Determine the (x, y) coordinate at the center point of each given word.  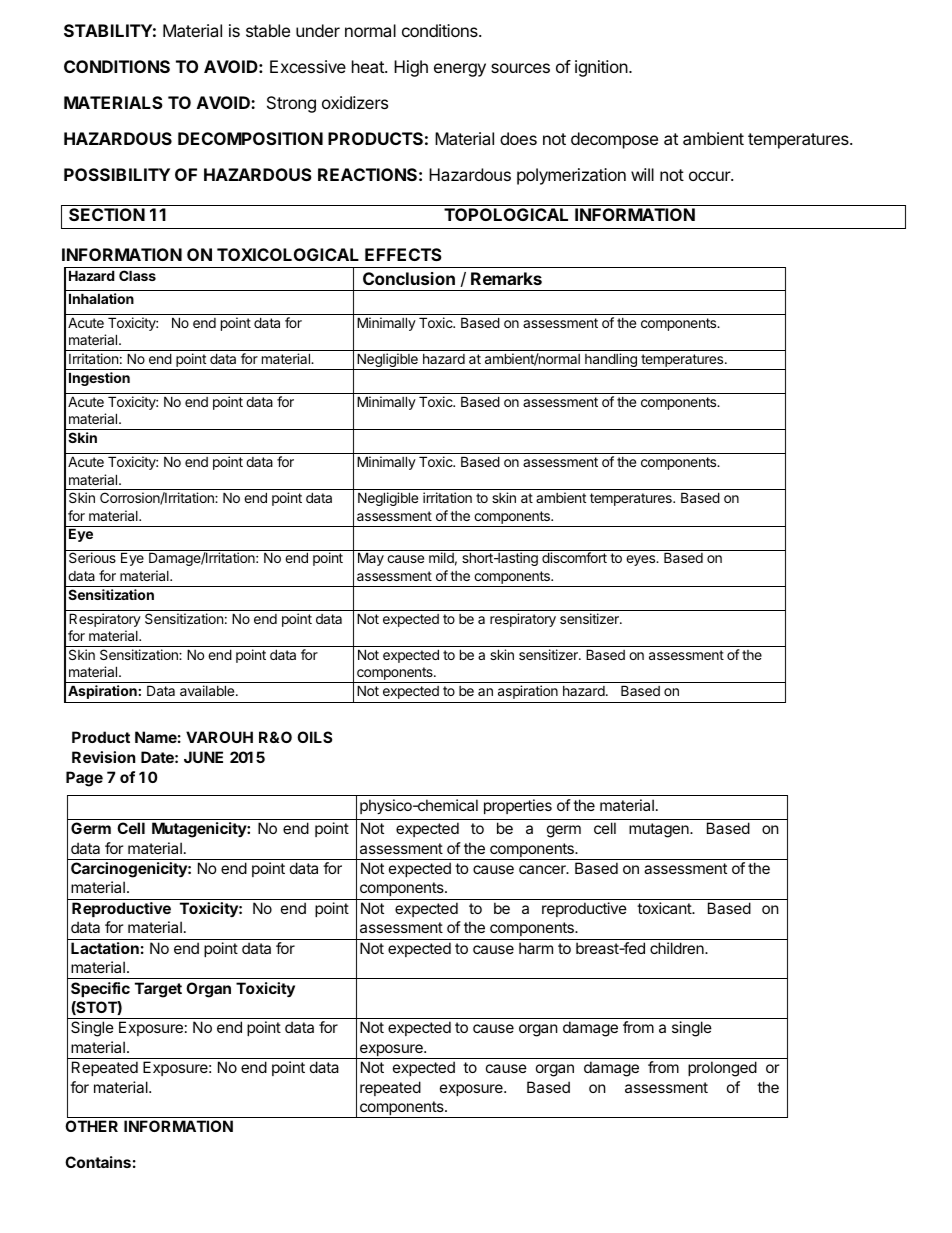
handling (611, 361)
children (678, 948)
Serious (92, 557)
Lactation (105, 948)
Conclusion (409, 278)
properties (518, 806)
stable (268, 30)
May (371, 559)
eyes (642, 560)
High (411, 68)
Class (137, 275)
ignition (602, 68)
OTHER (91, 1126)
